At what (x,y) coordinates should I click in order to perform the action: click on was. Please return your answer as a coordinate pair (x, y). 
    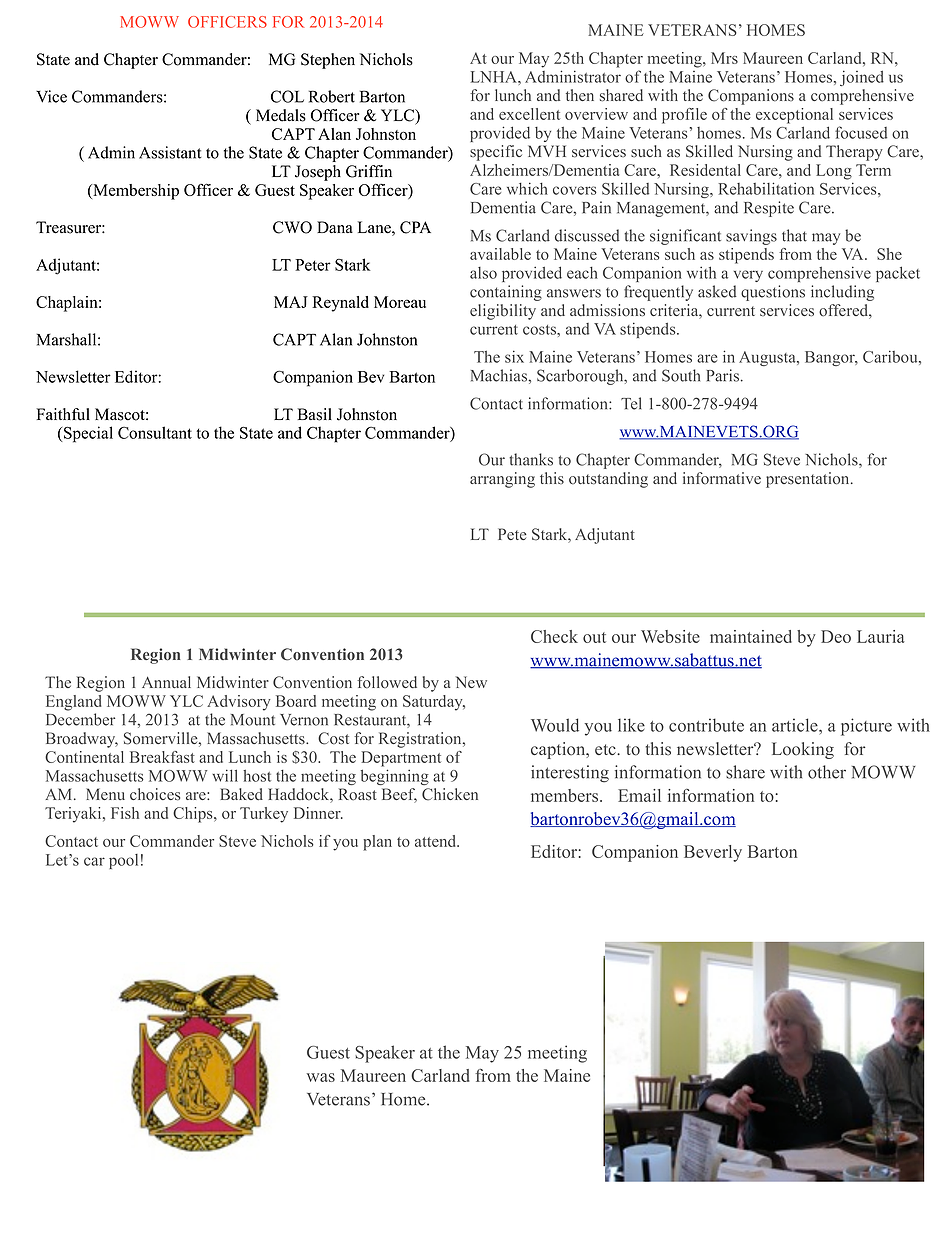
    Looking at the image, I should click on (321, 1077).
